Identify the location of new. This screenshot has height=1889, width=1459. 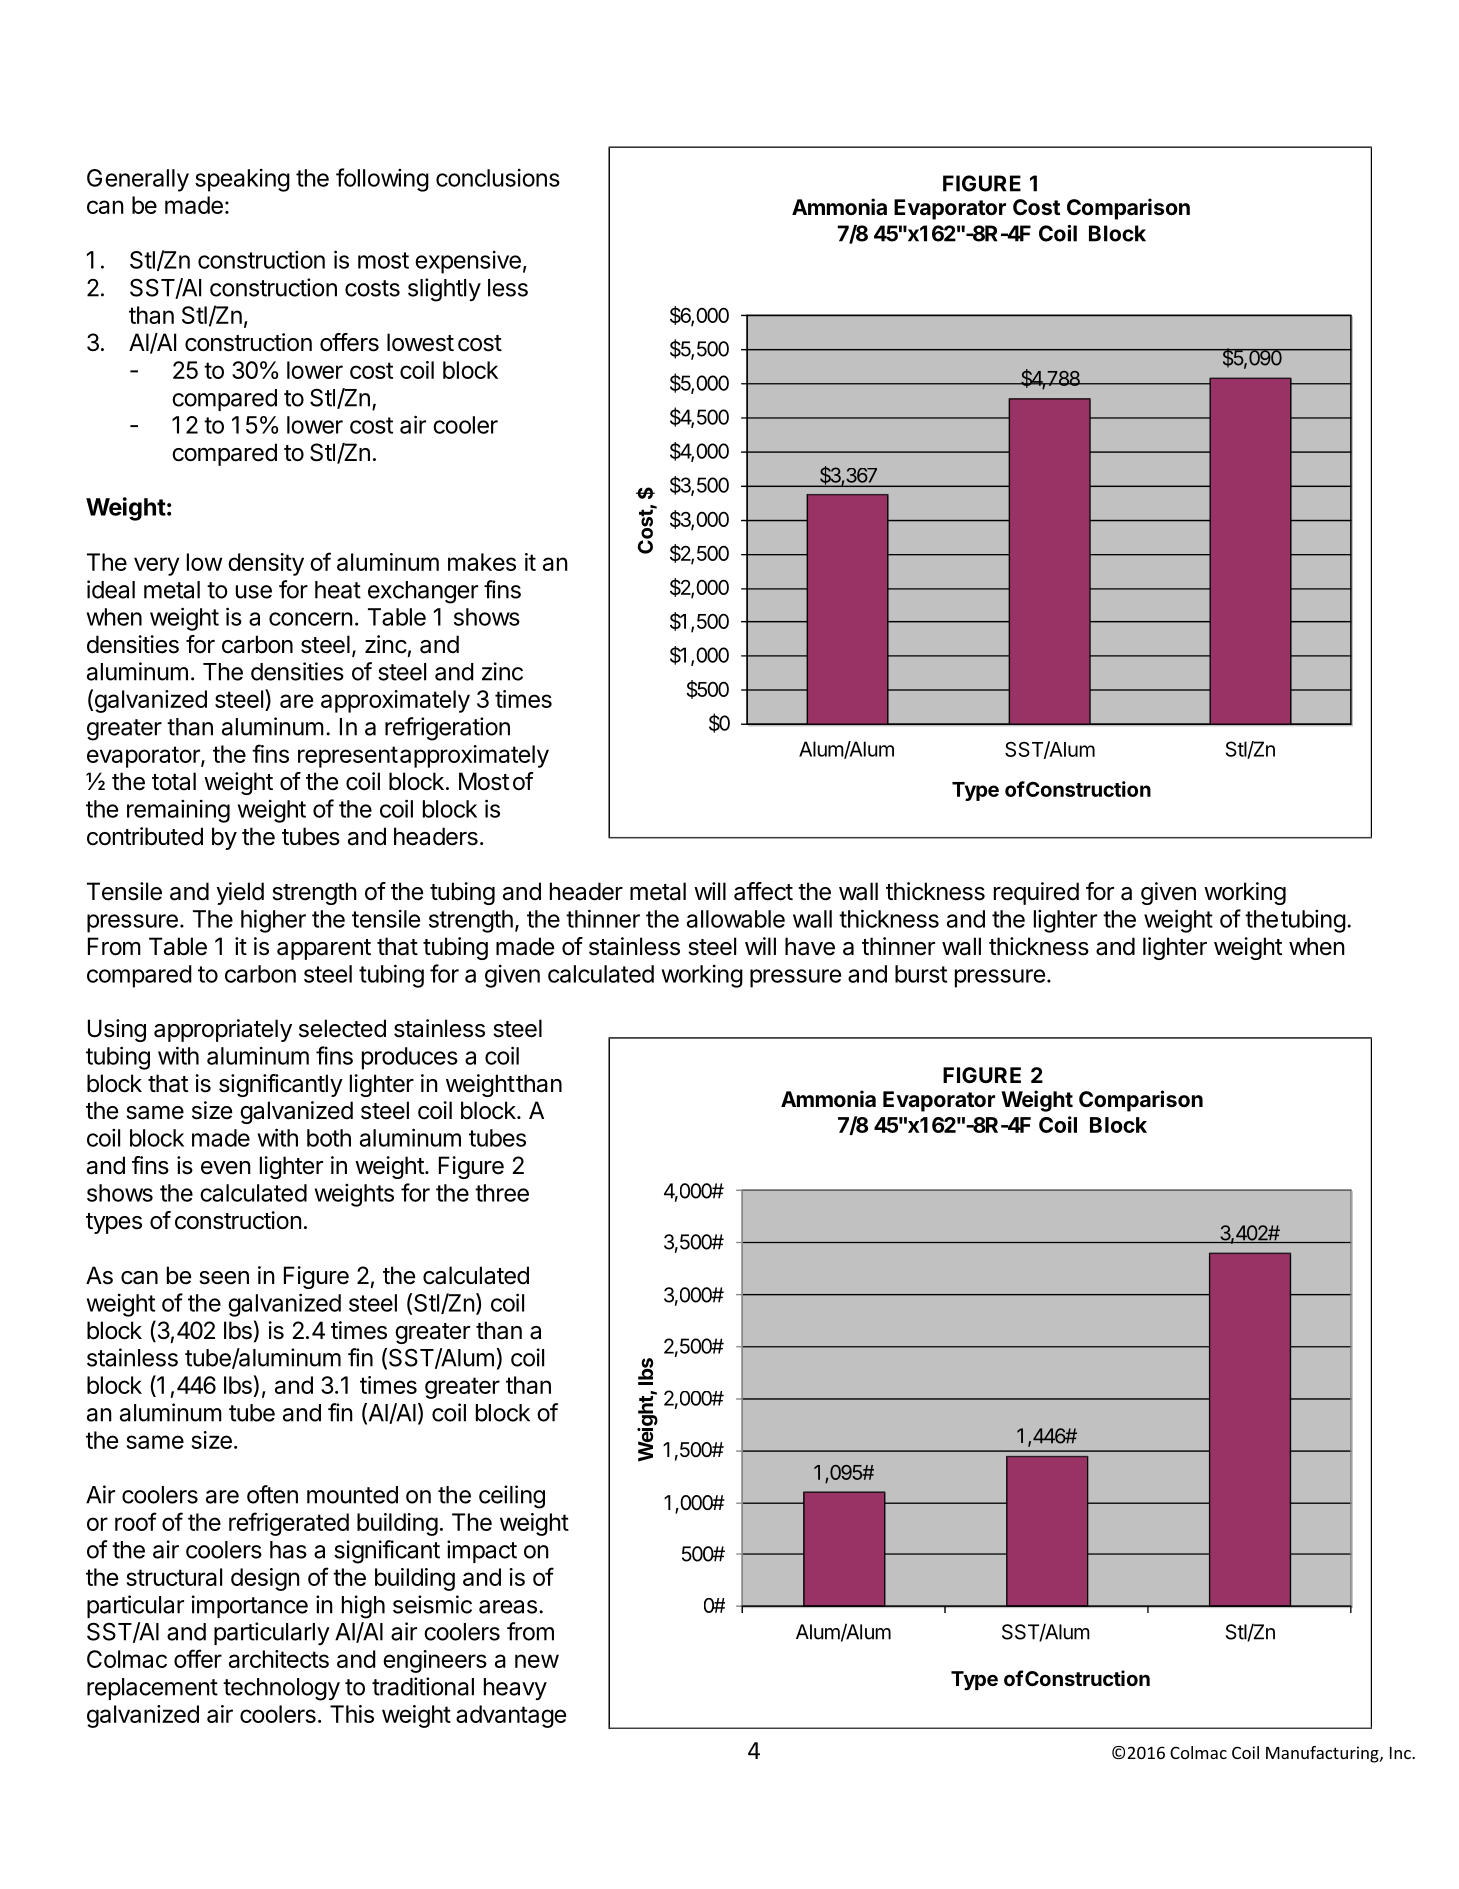
(537, 1661).
